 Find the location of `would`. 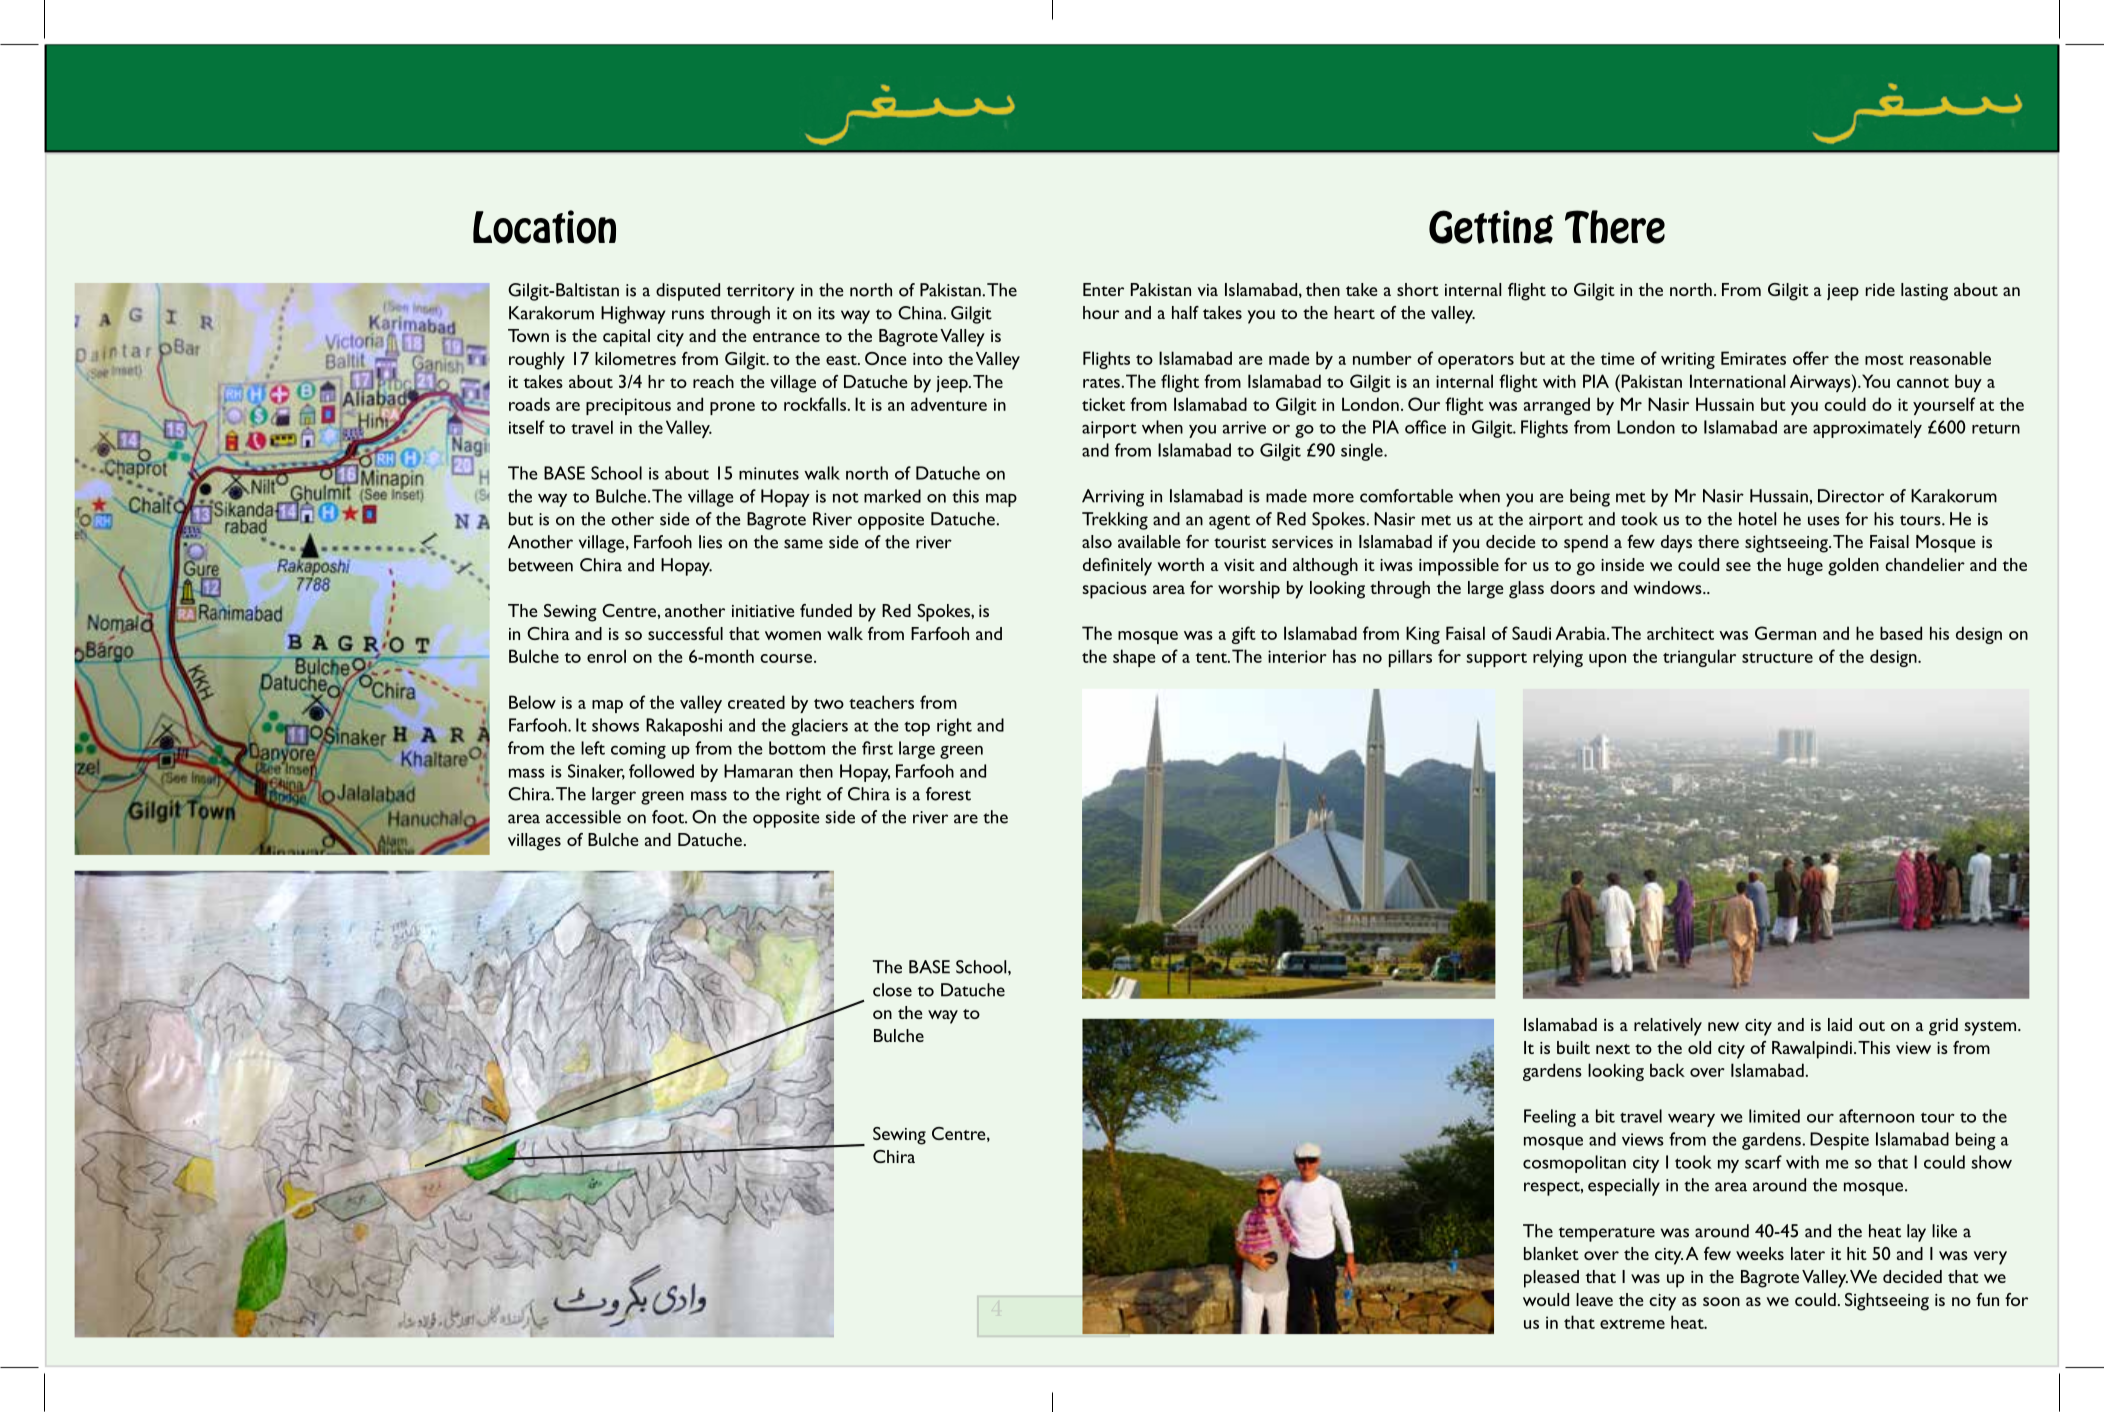

would is located at coordinates (1546, 1299).
